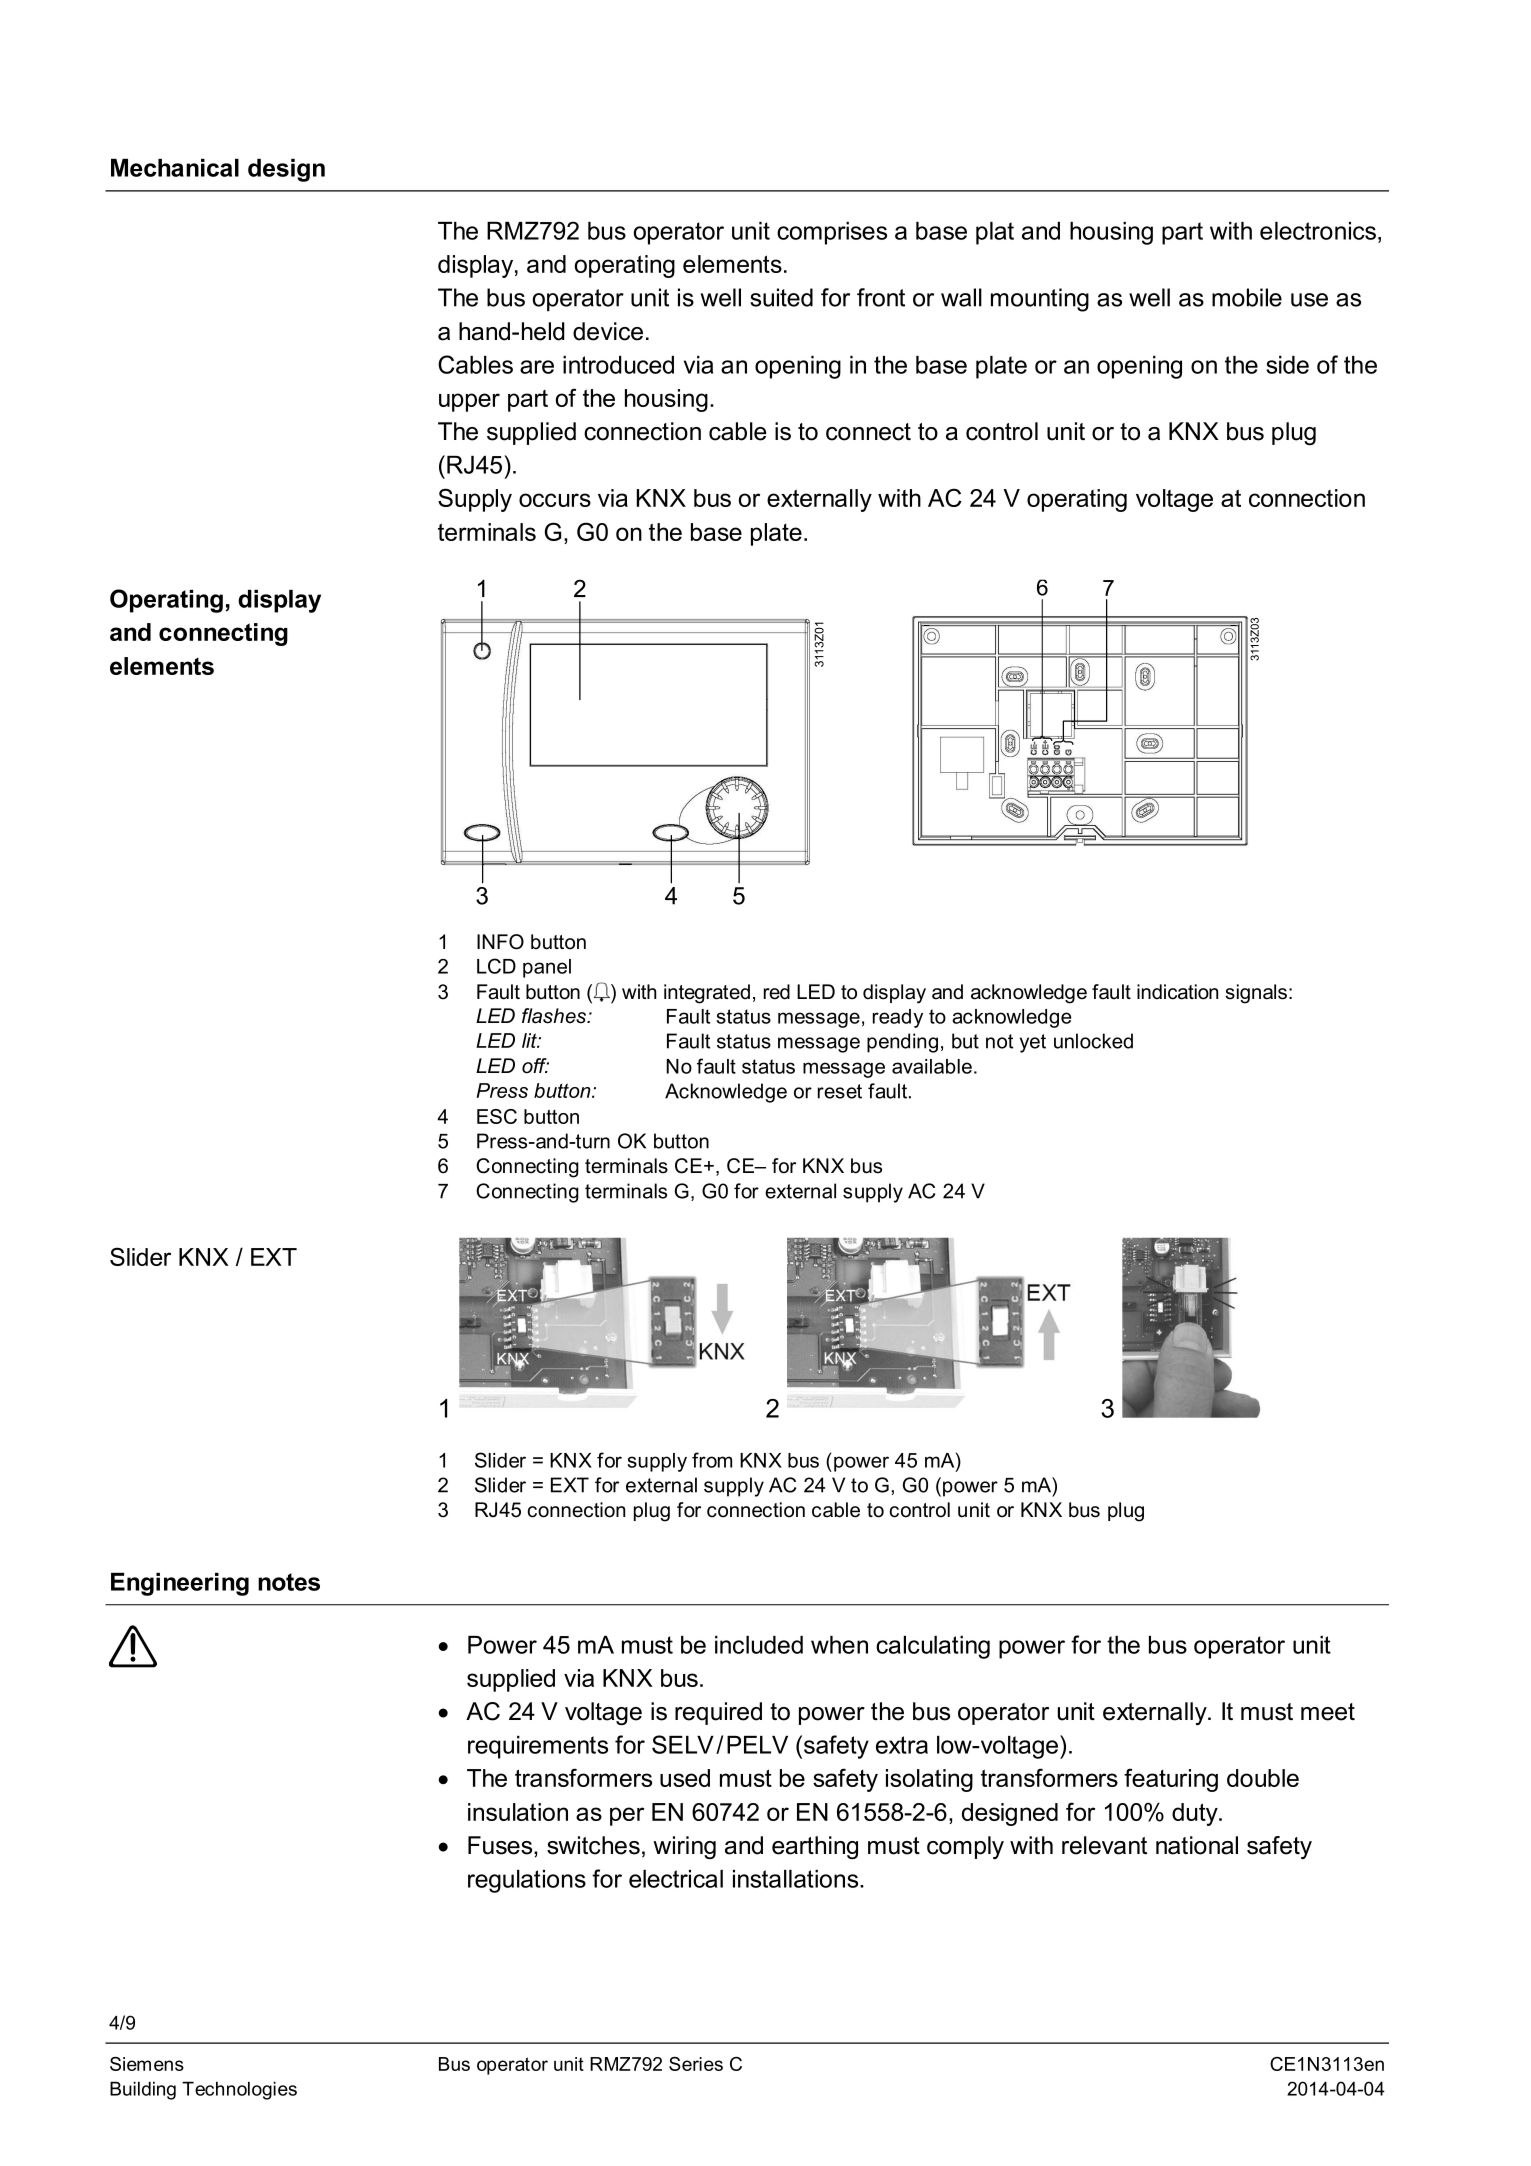 This screenshot has height=2166, width=1531. What do you see at coordinates (832, 233) in the screenshot?
I see `comprises` at bounding box center [832, 233].
